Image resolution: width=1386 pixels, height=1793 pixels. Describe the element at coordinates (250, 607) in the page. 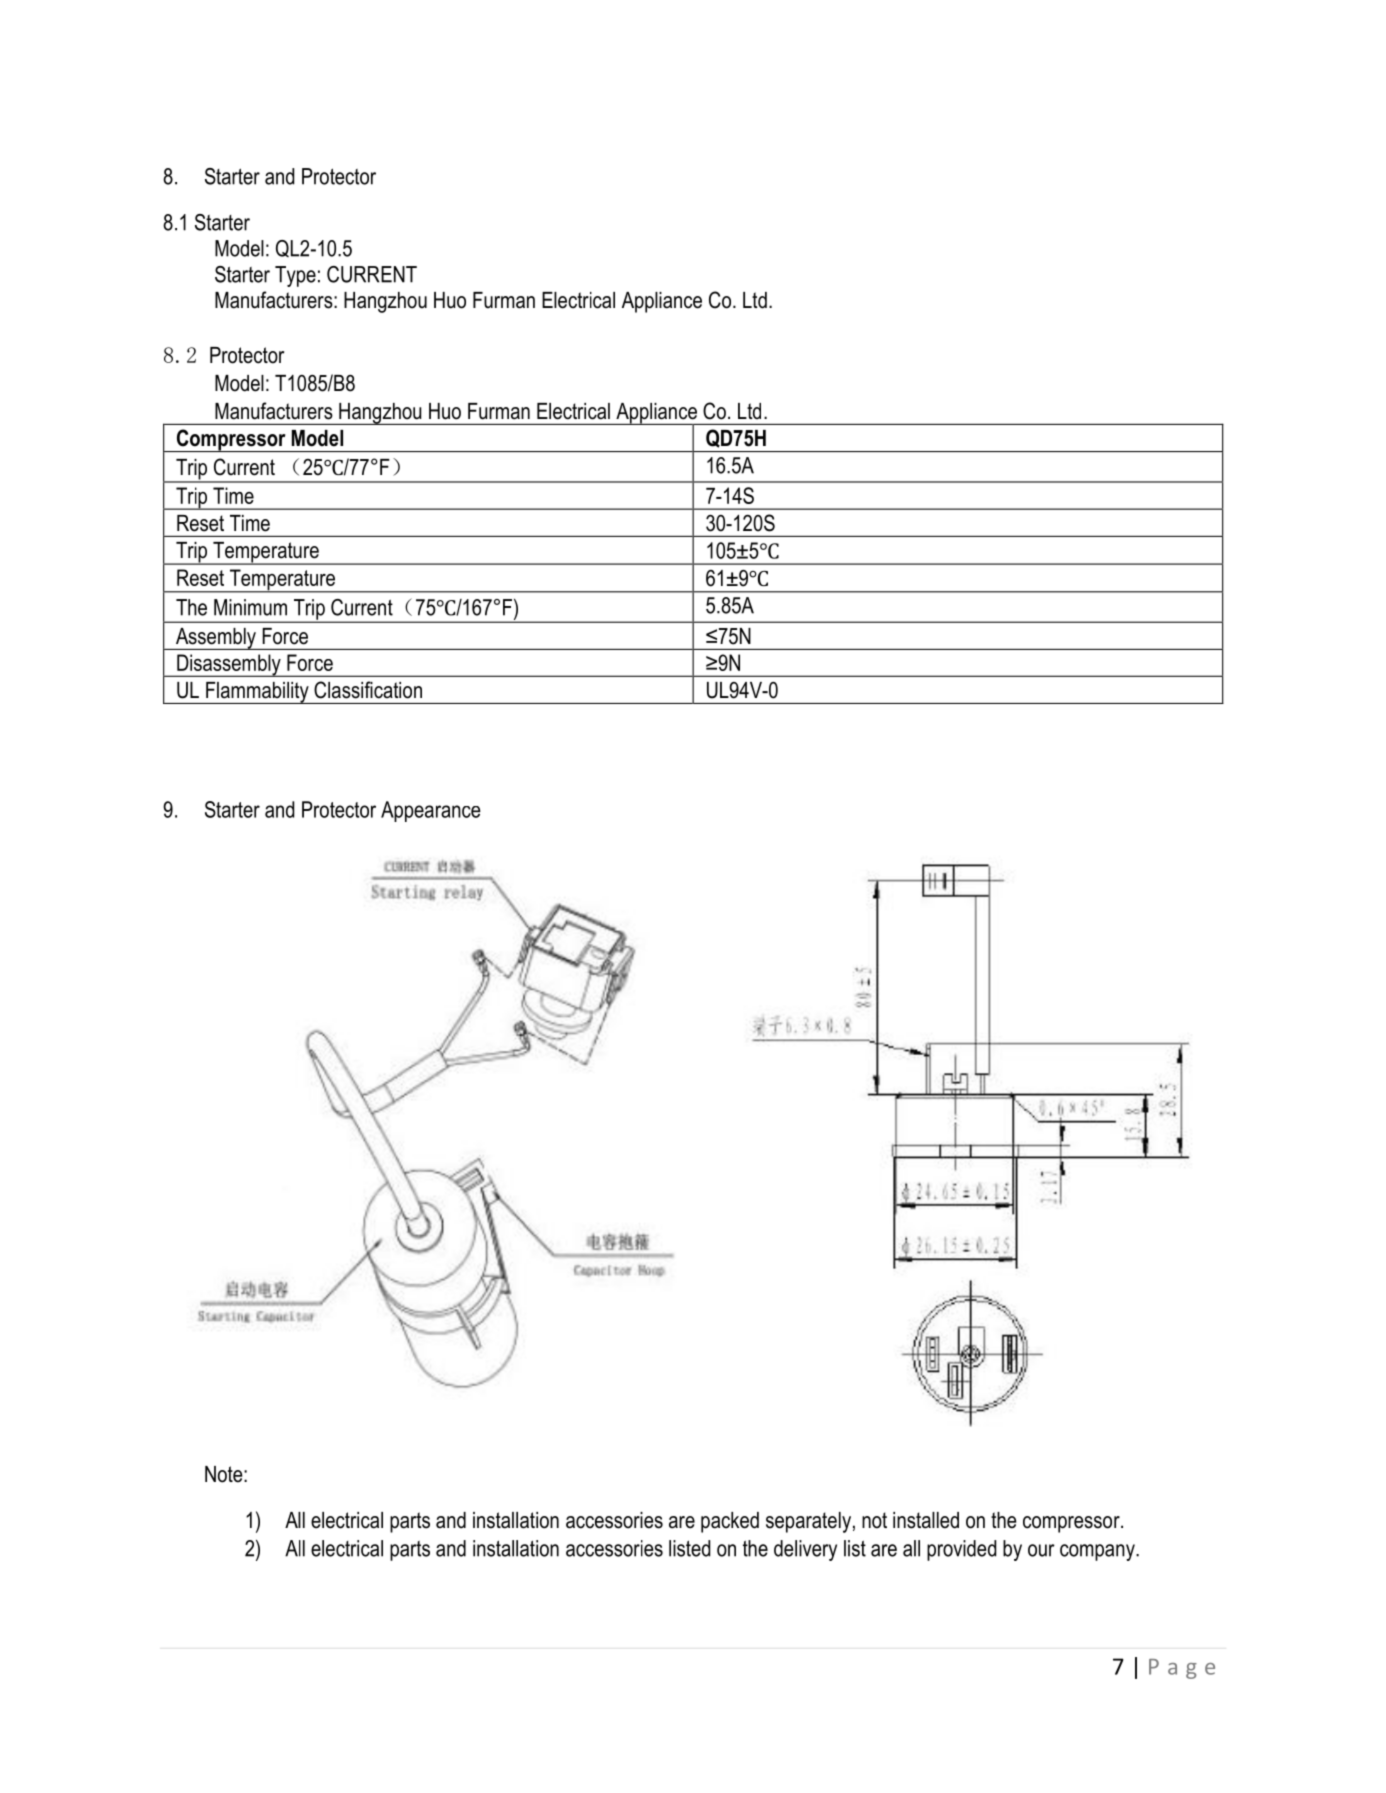

I see `Minimum` at that location.
